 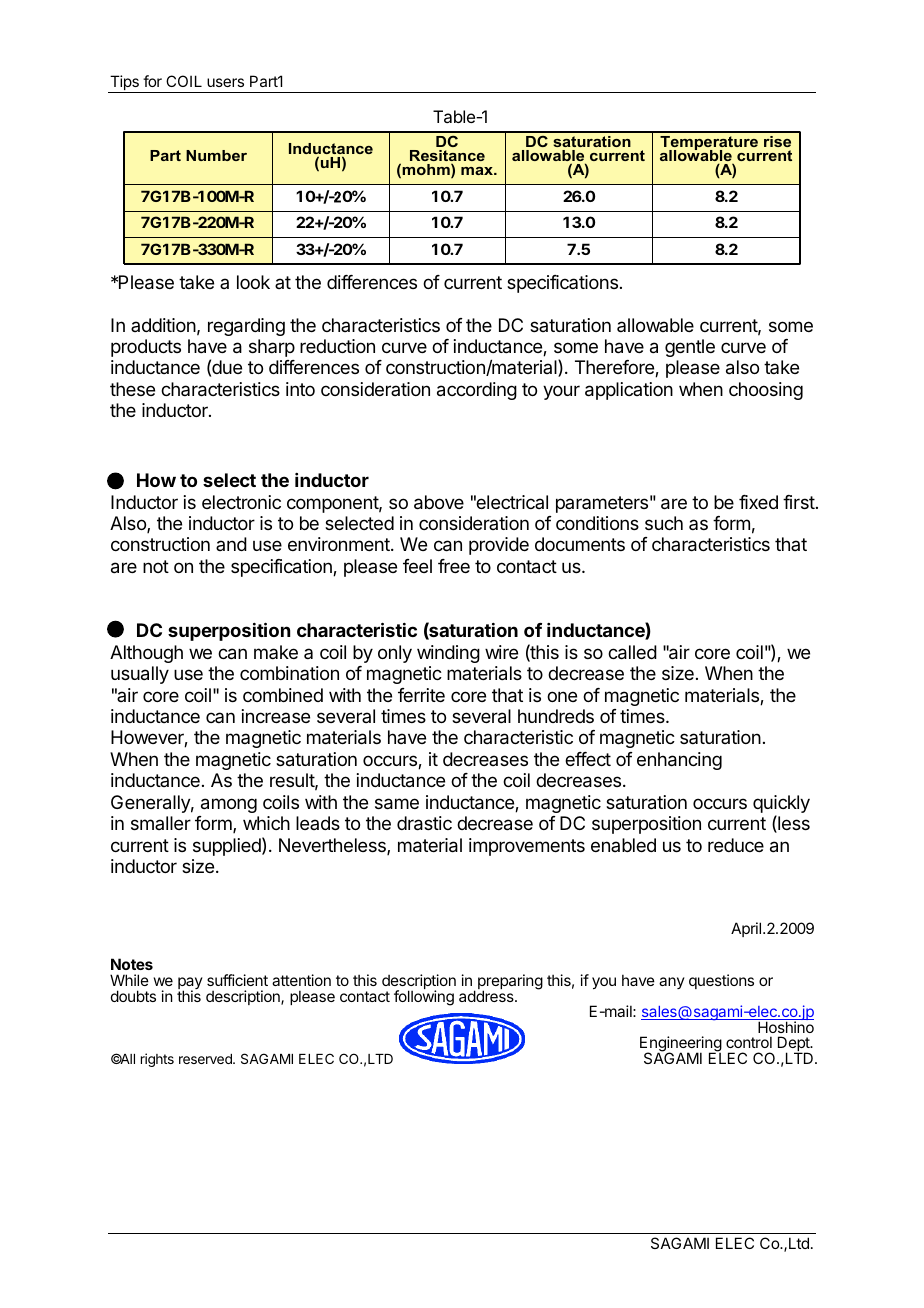 What do you see at coordinates (749, 1042) in the page?
I see `control` at bounding box center [749, 1042].
